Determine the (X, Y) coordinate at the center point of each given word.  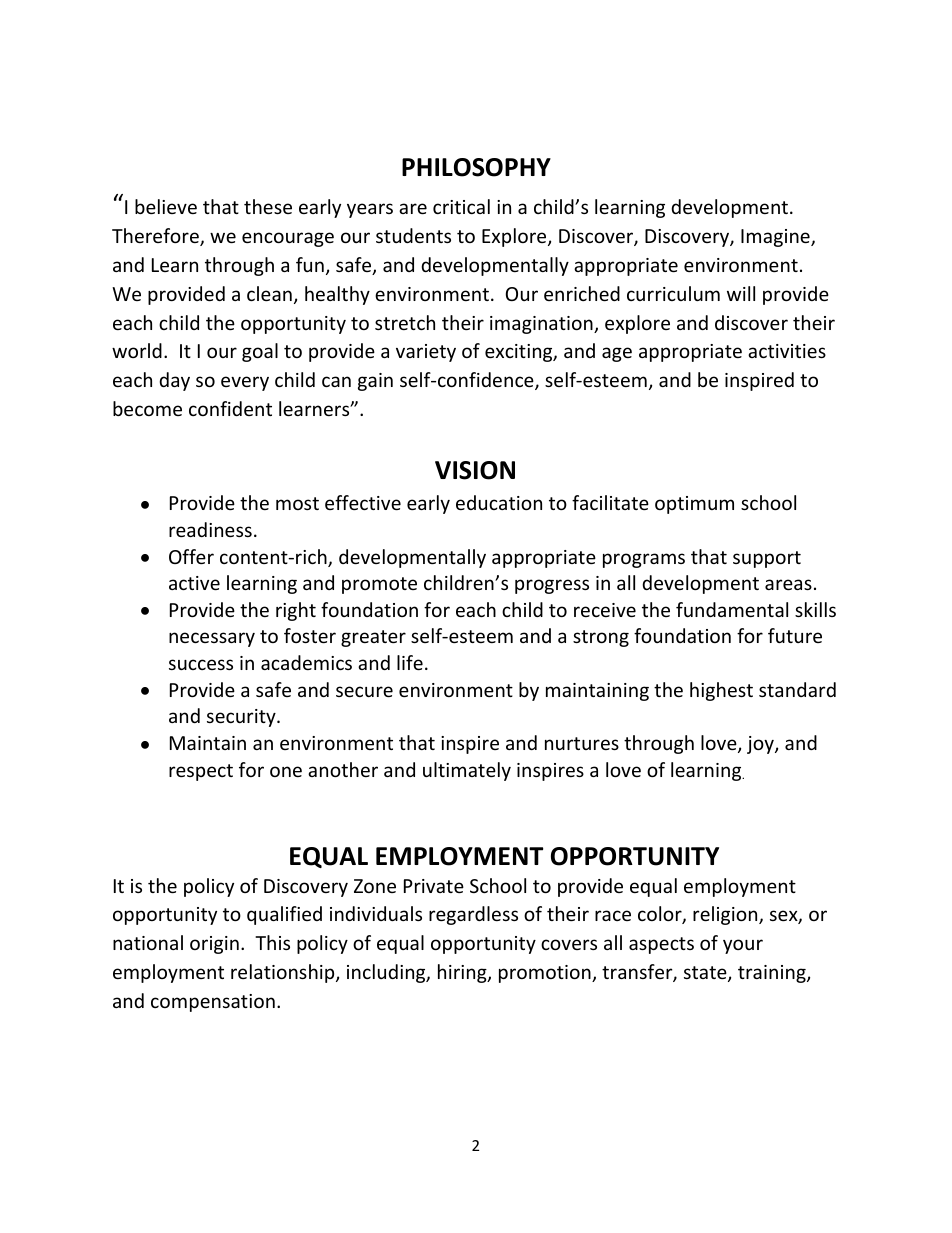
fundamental (732, 609)
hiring (463, 973)
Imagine (775, 238)
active (194, 583)
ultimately (467, 771)
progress (552, 586)
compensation (213, 1003)
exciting (519, 353)
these (268, 206)
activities (787, 351)
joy (761, 745)
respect (201, 772)
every (245, 383)
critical (461, 206)
